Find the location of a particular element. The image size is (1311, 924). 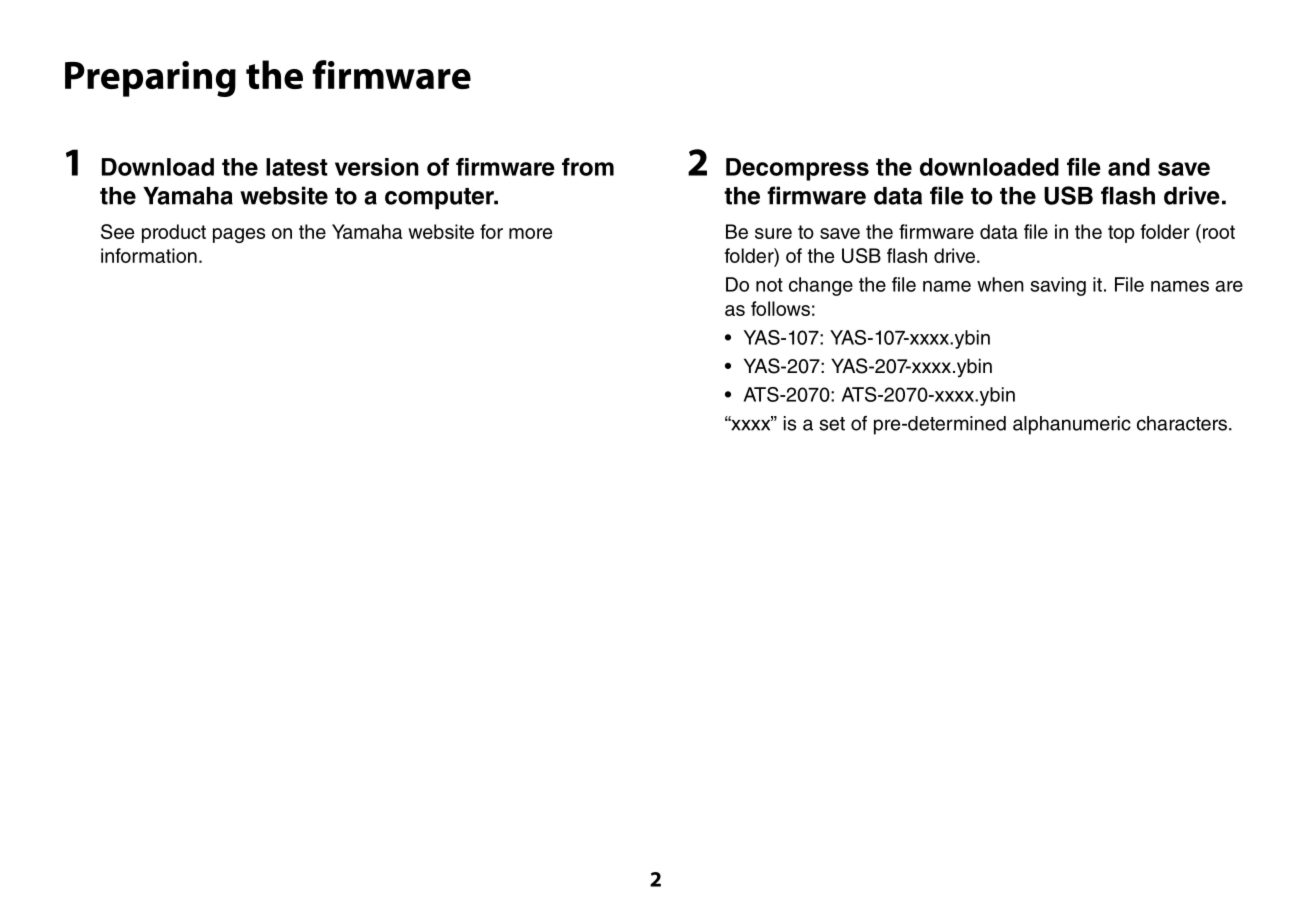

information is located at coordinates (149, 255).
